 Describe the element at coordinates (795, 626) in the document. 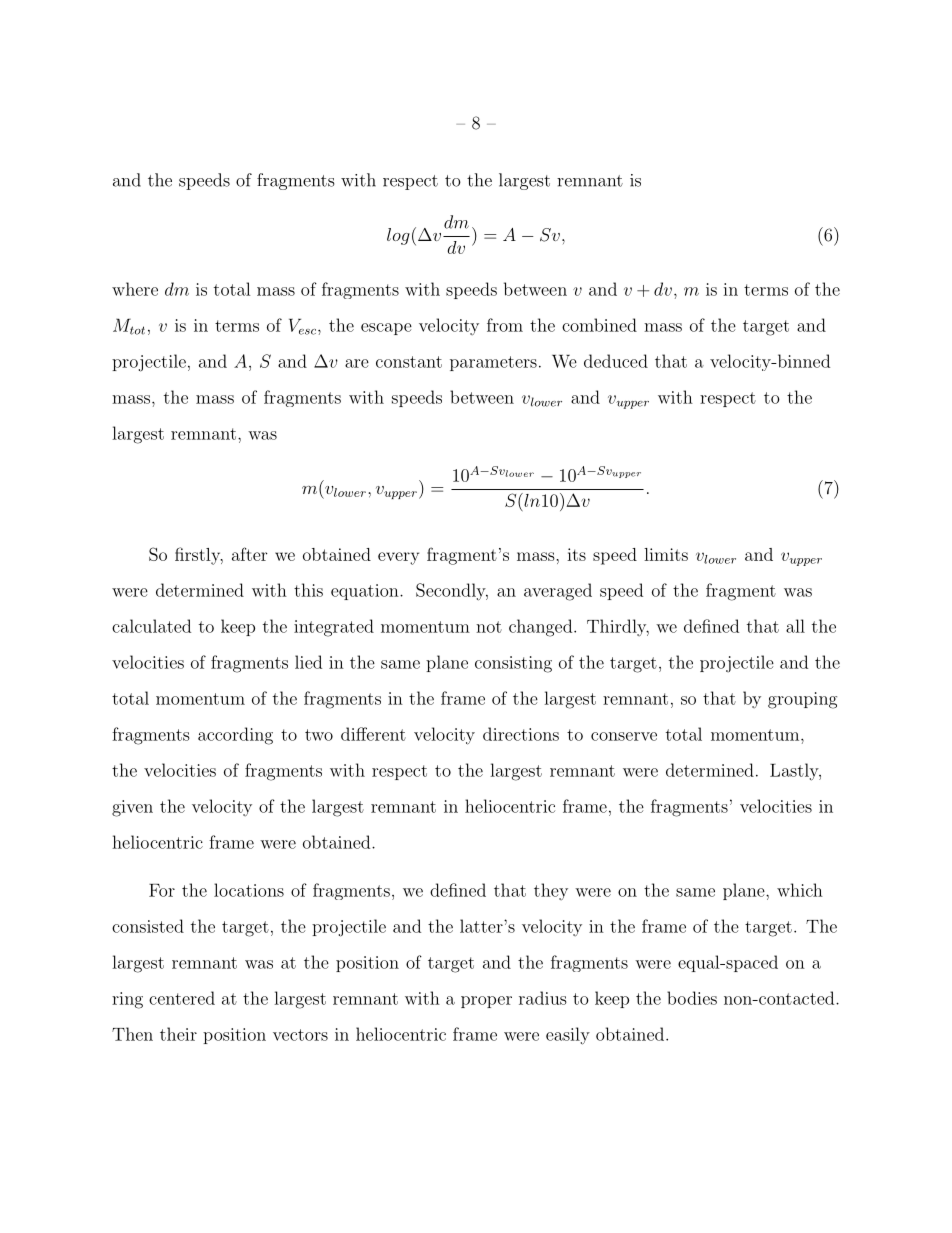

I see `all` at that location.
